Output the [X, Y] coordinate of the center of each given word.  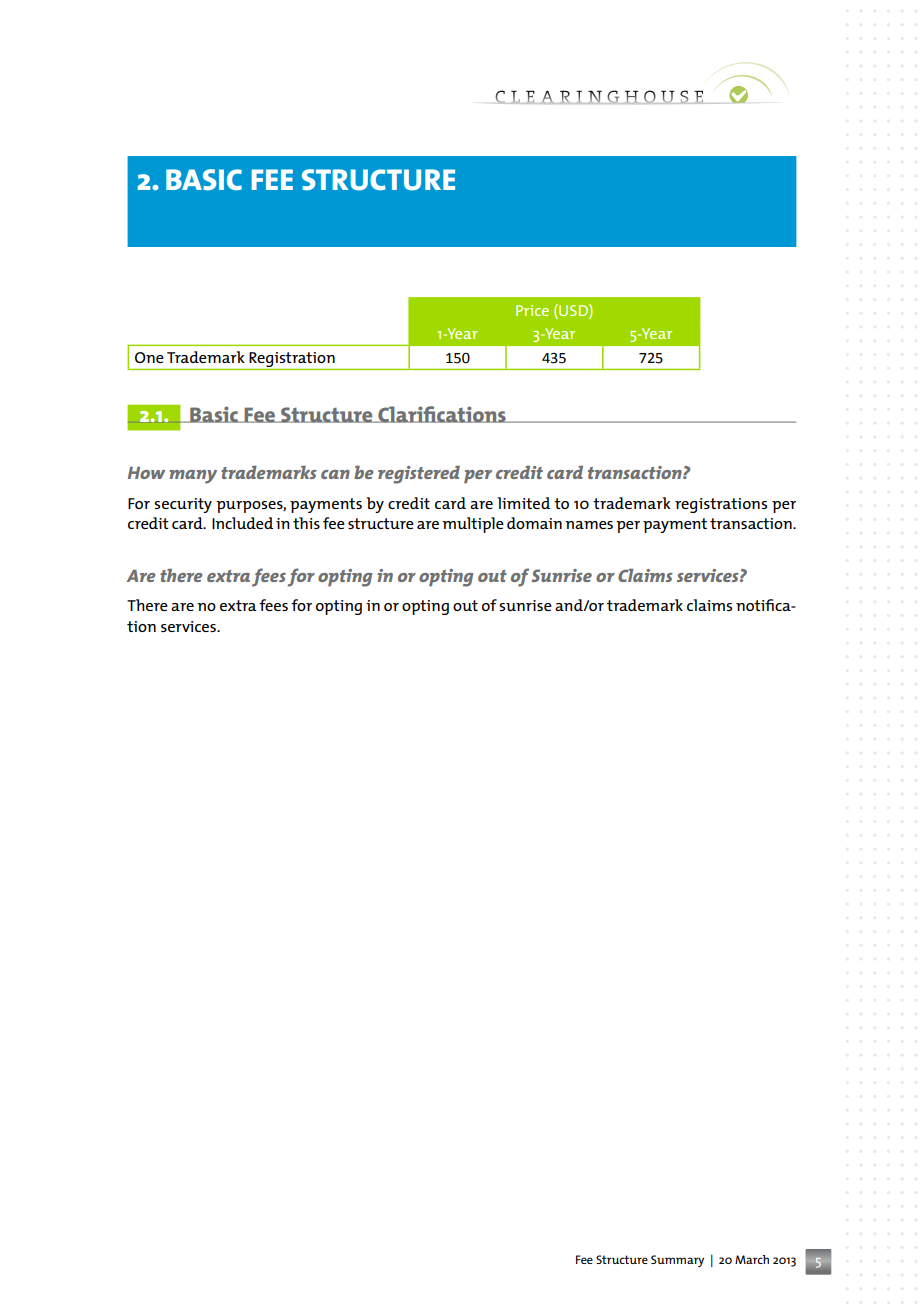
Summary [677, 1261]
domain [534, 523]
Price [532, 310]
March [752, 1259]
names [589, 525]
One [149, 357]
